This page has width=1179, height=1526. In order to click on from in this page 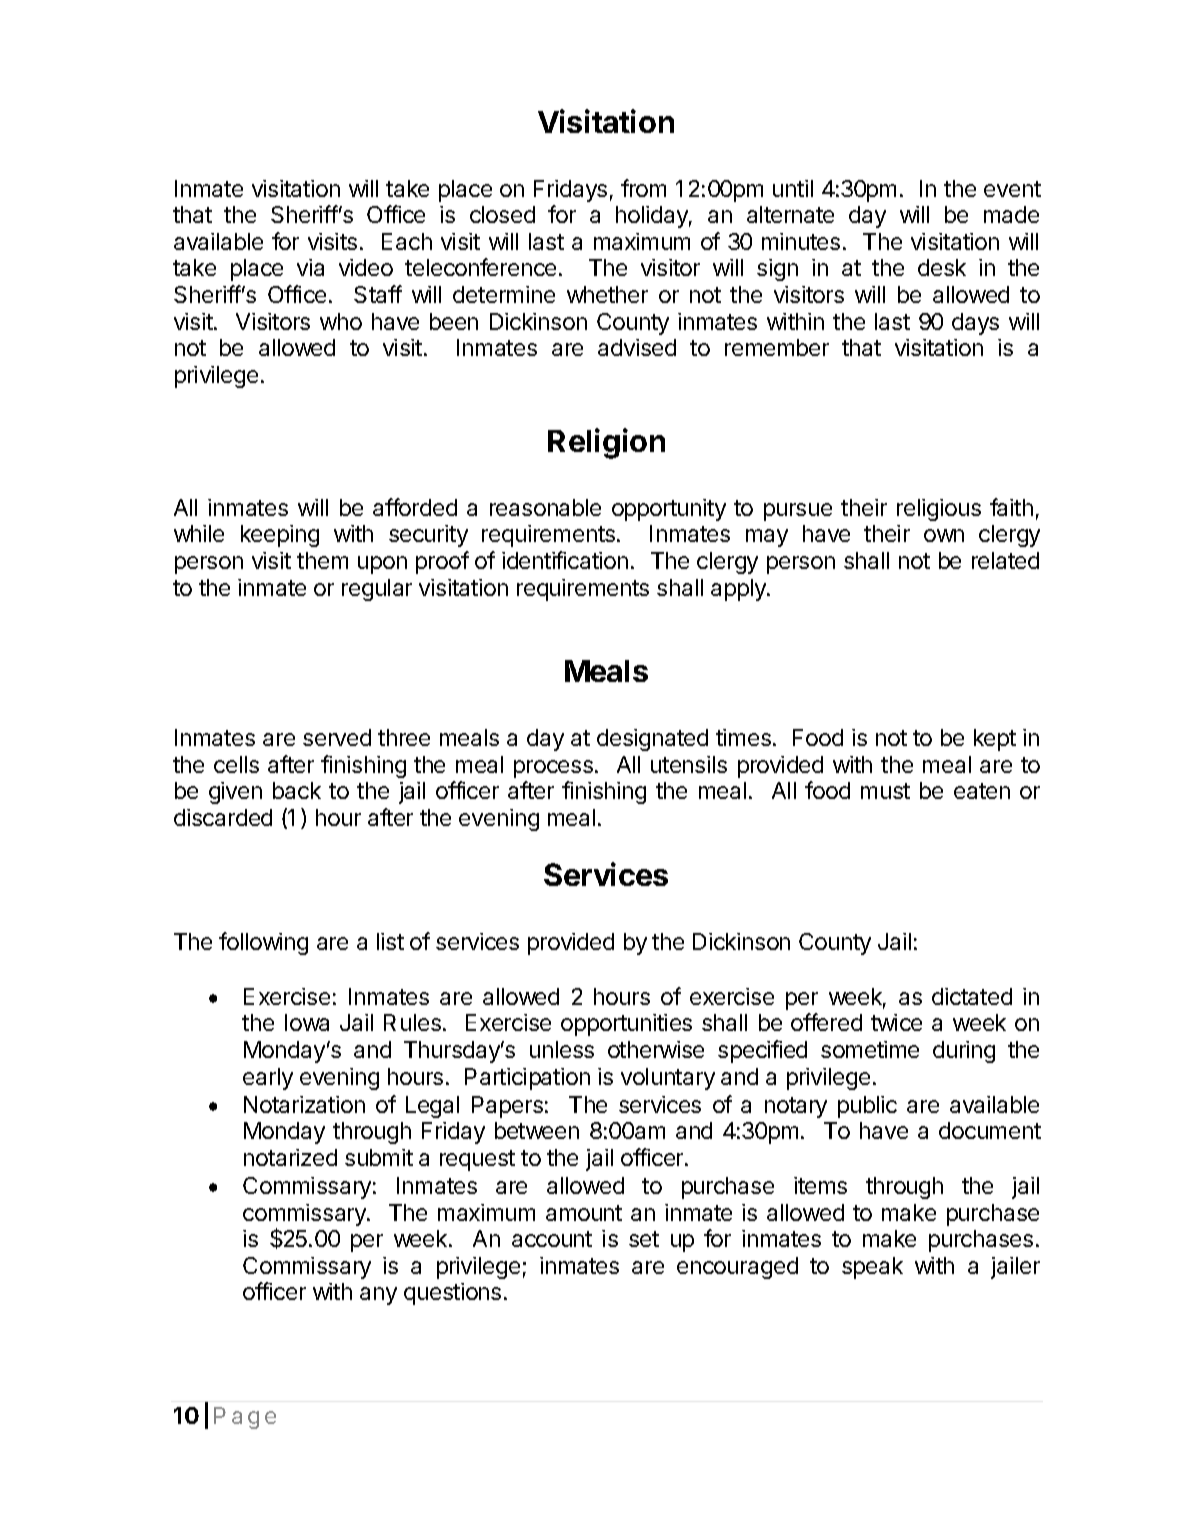, I will do `click(643, 188)`.
